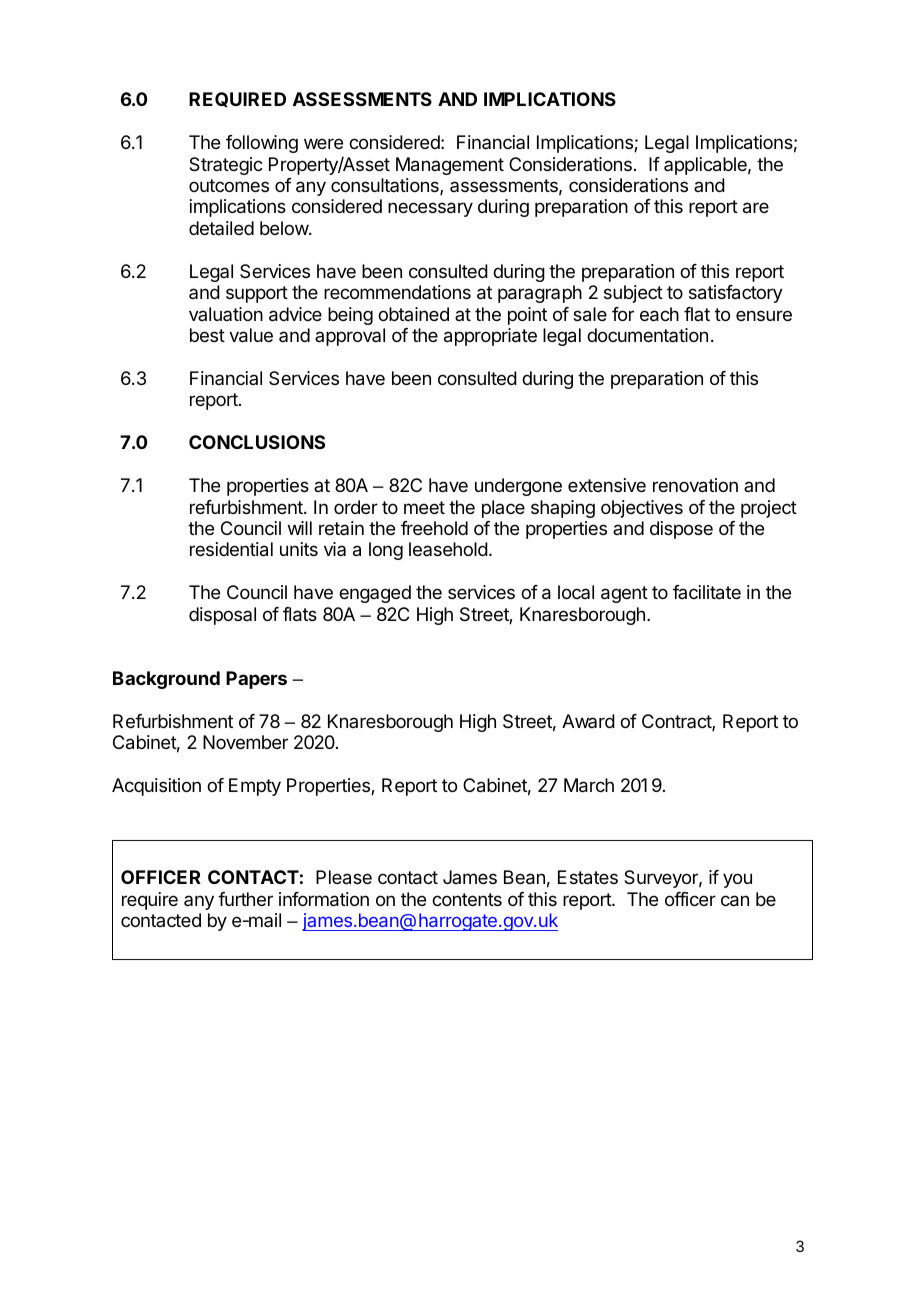 The image size is (924, 1307). What do you see at coordinates (736, 294) in the page?
I see `satisfactory` at bounding box center [736, 294].
